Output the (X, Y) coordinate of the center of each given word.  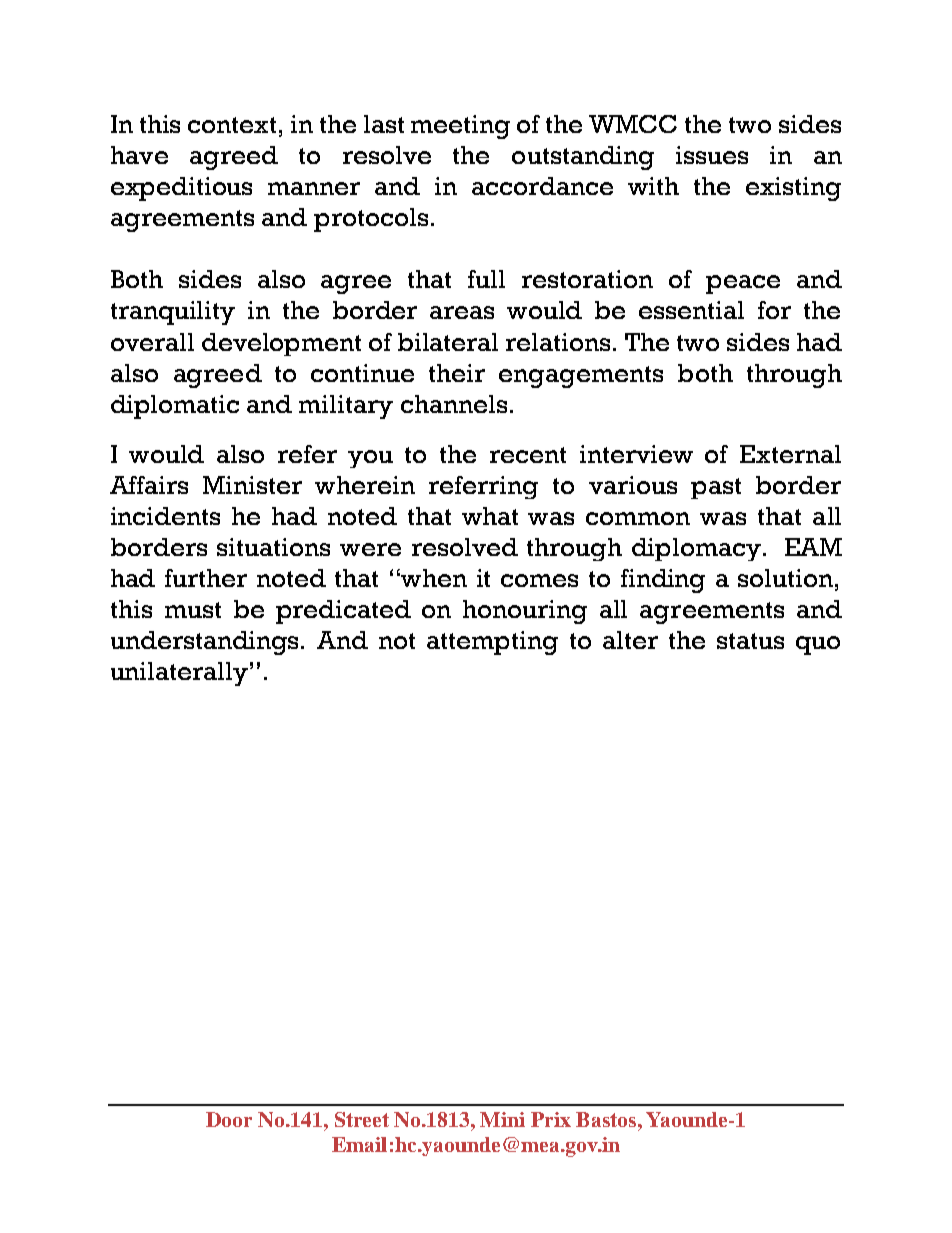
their (457, 373)
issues (712, 155)
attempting (492, 643)
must (193, 610)
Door (229, 1119)
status (750, 641)
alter (630, 640)
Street (362, 1119)
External (790, 454)
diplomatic (175, 407)
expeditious (181, 189)
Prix (551, 1119)
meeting (460, 127)
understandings (206, 643)
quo (818, 645)
